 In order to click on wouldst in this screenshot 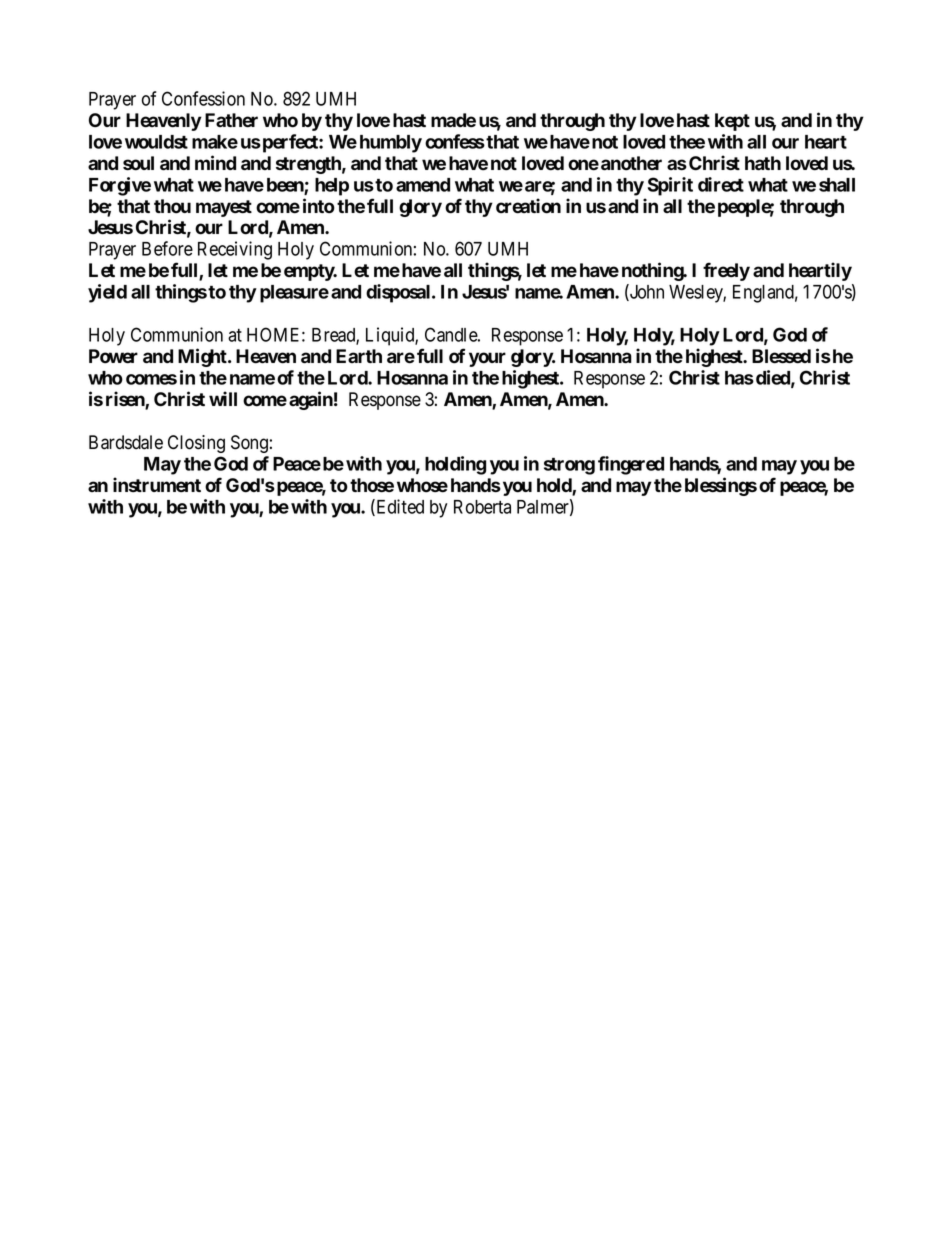, I will do `click(156, 142)`.
